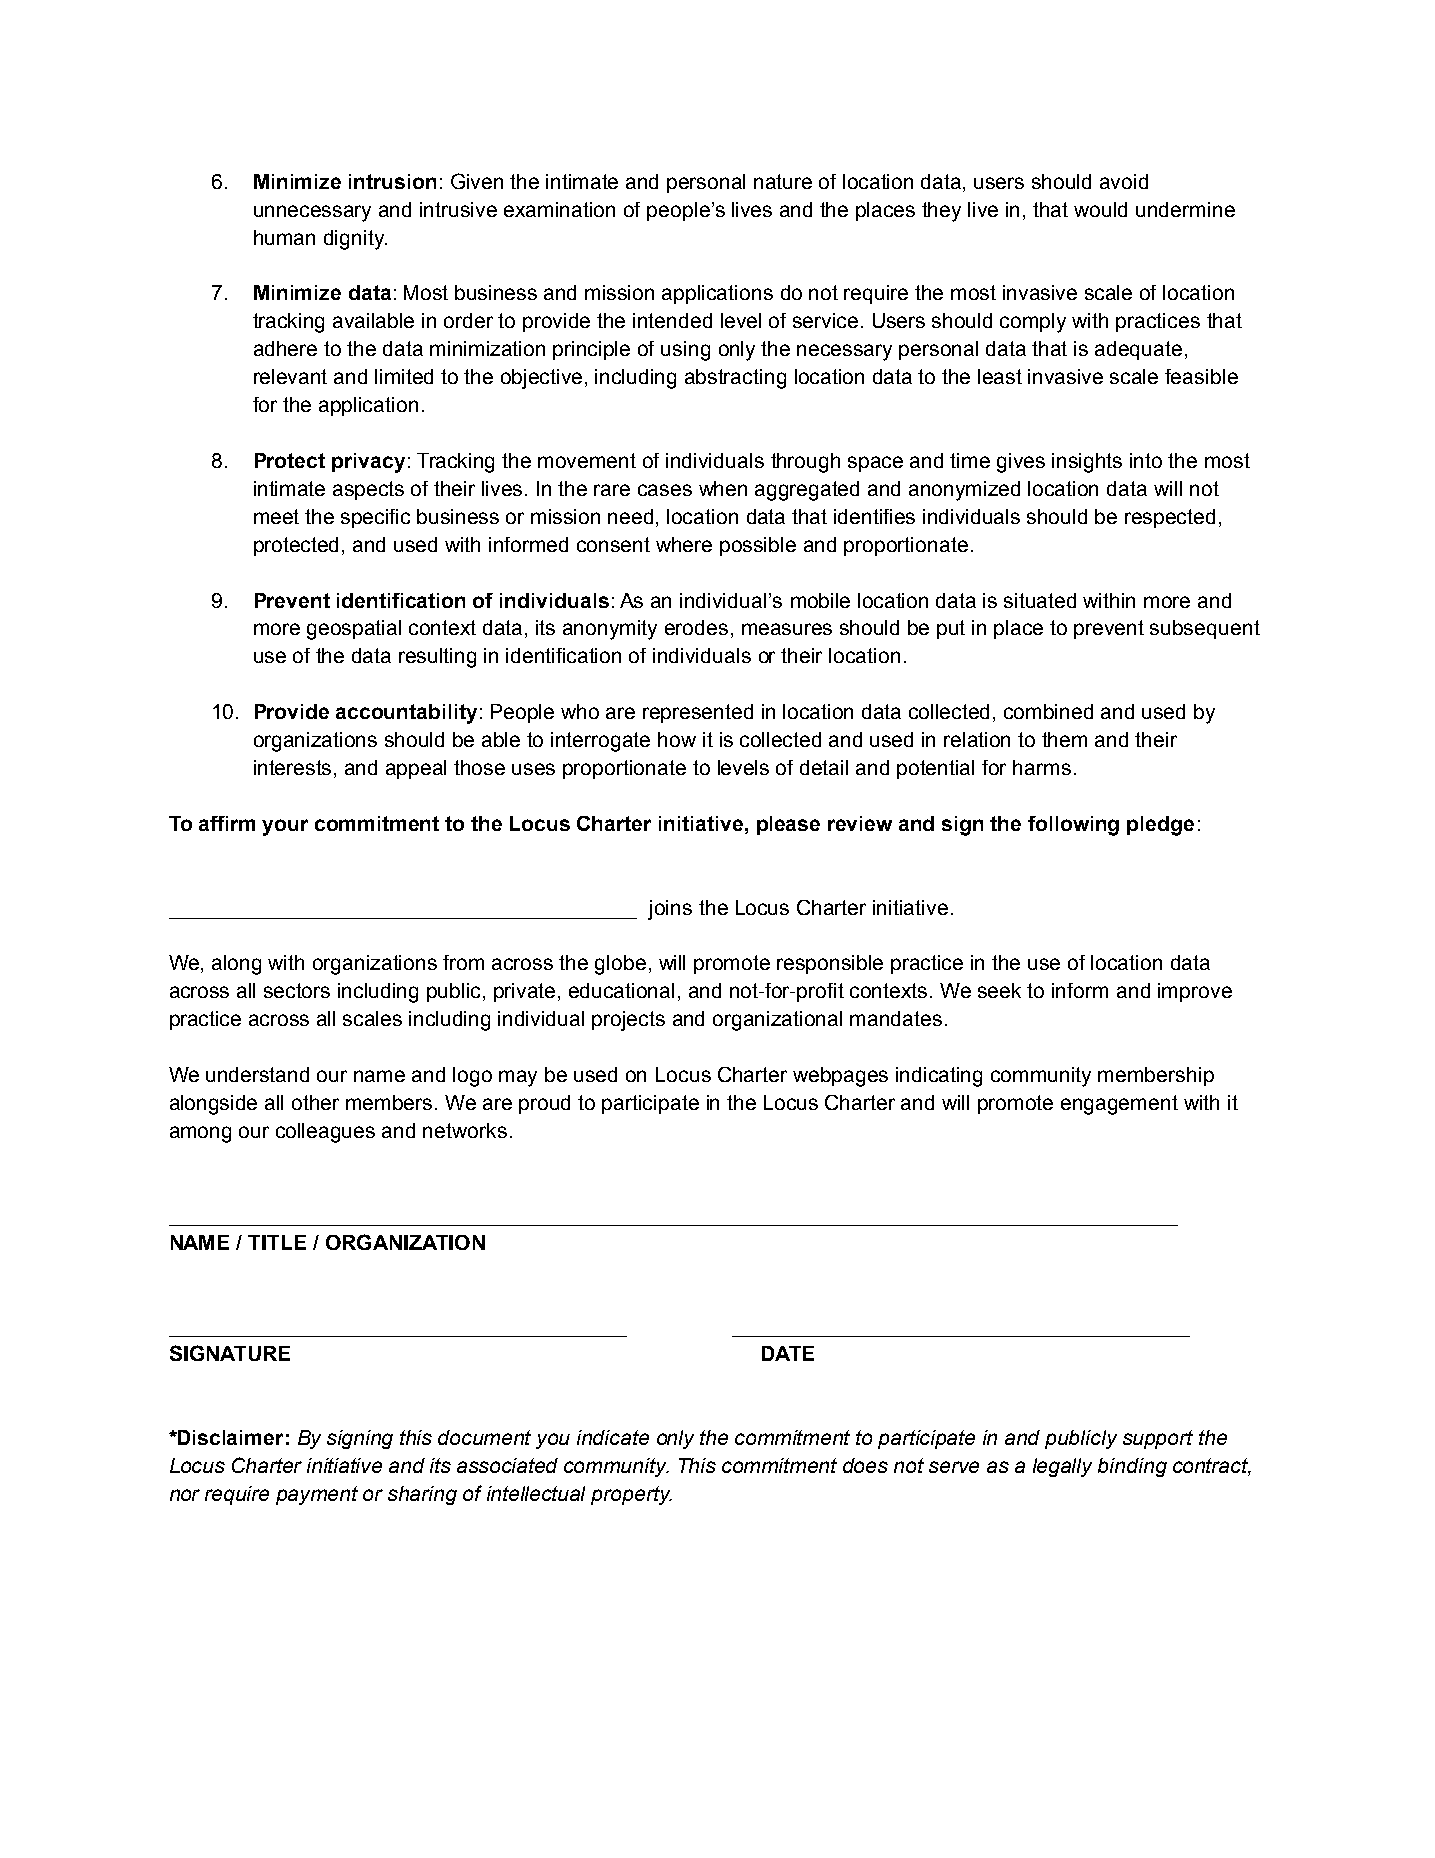 This image has width=1435, height=1858. What do you see at coordinates (1100, 209) in the image?
I see `would` at bounding box center [1100, 209].
